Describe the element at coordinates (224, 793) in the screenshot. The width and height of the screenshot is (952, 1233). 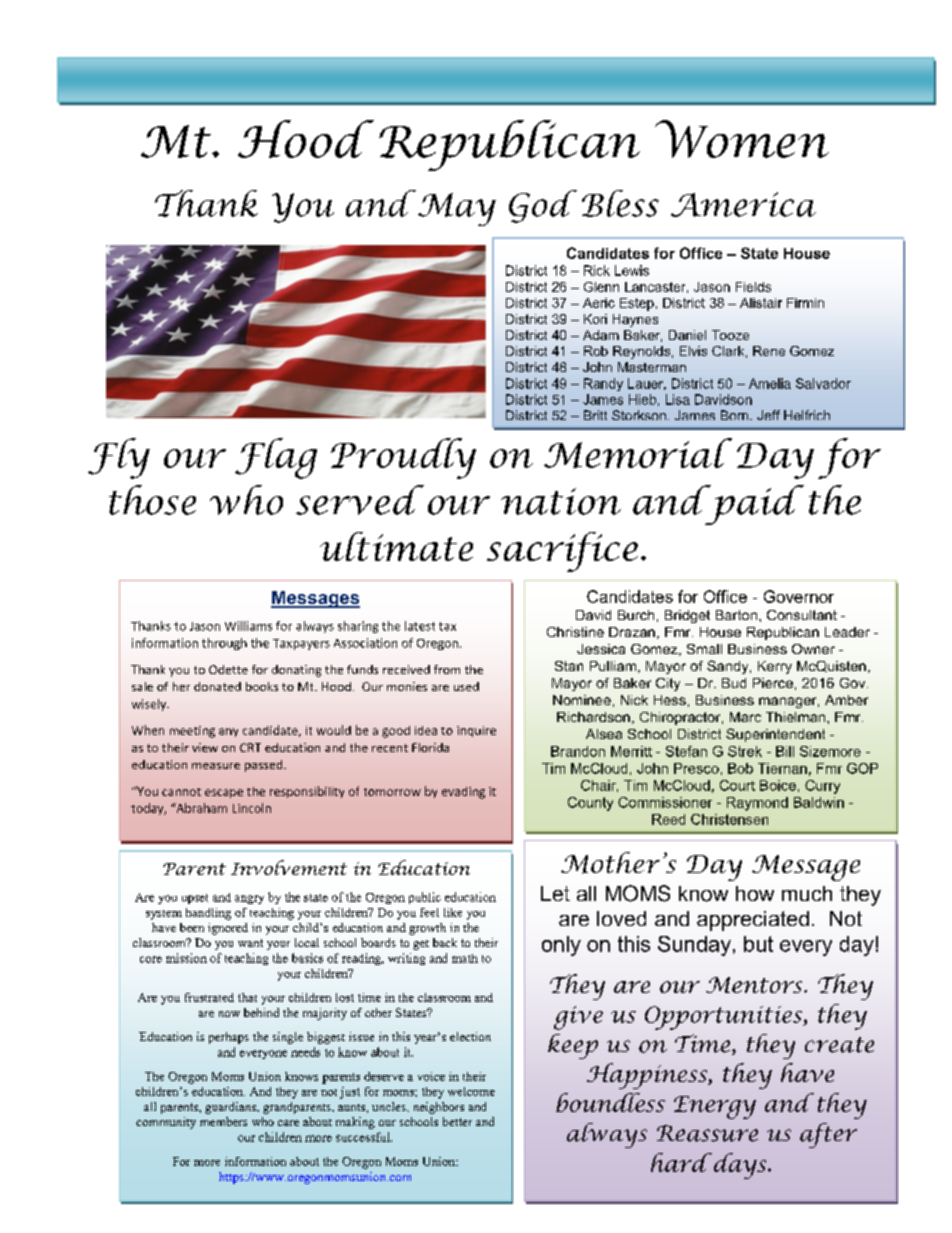
I see `escape` at that location.
